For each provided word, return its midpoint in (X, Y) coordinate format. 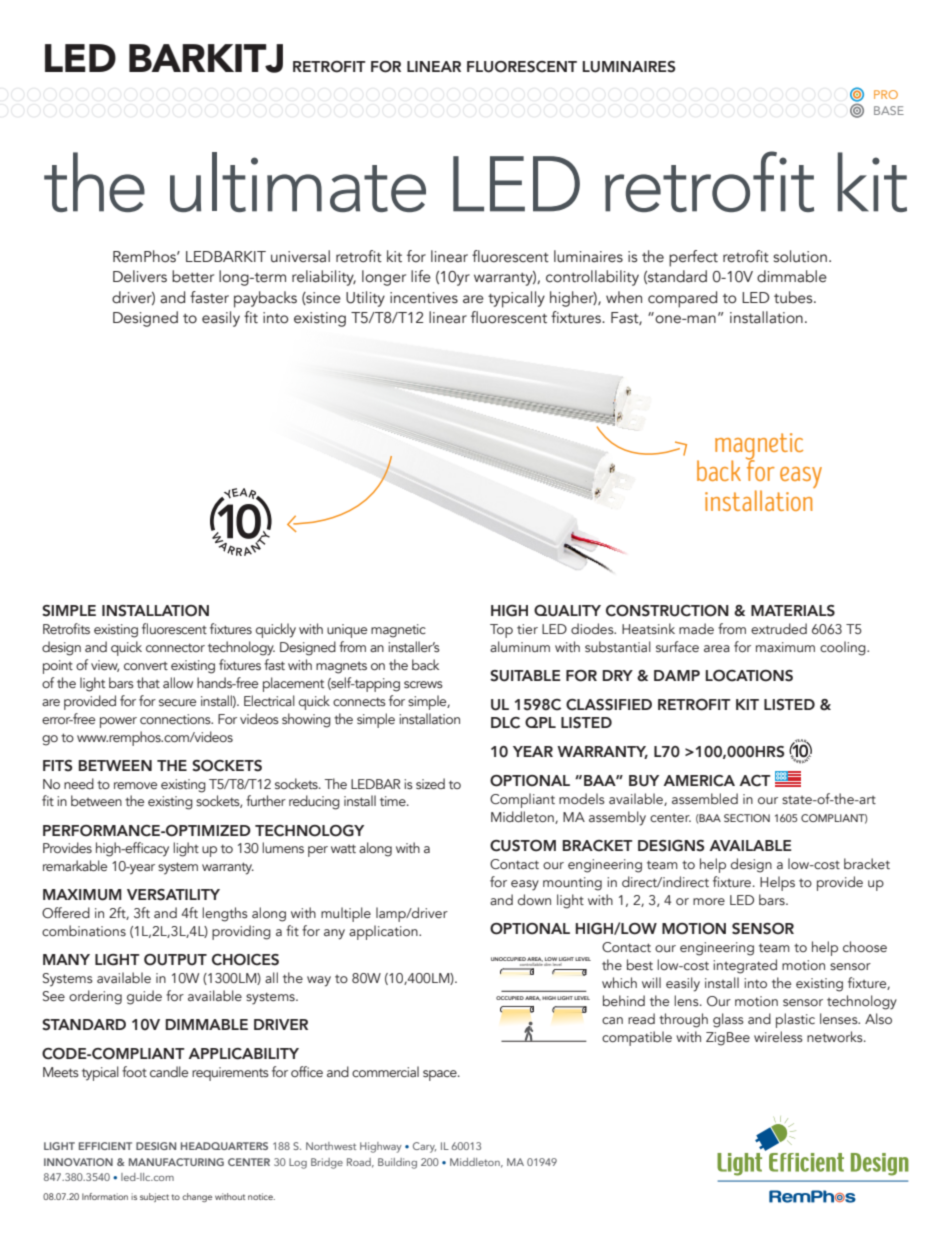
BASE (889, 110)
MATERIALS (793, 611)
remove (135, 785)
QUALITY (567, 611)
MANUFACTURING (176, 1162)
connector (175, 648)
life (421, 276)
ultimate (298, 182)
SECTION (747, 818)
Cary (424, 1147)
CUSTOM (523, 846)
